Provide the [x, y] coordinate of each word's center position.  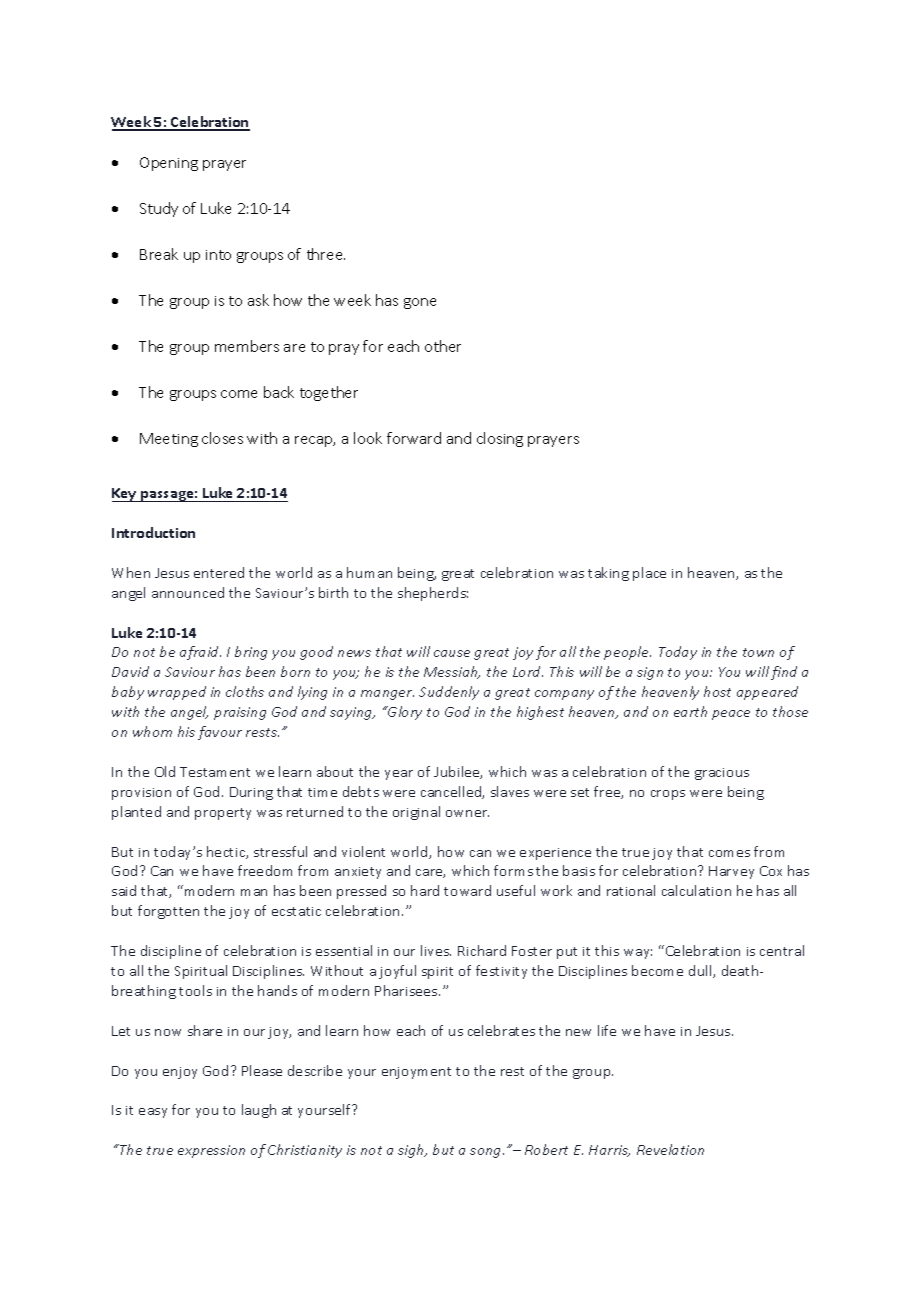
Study [159, 209]
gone [420, 303]
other [443, 346]
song [487, 1153]
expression [211, 1151]
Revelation [670, 1149]
